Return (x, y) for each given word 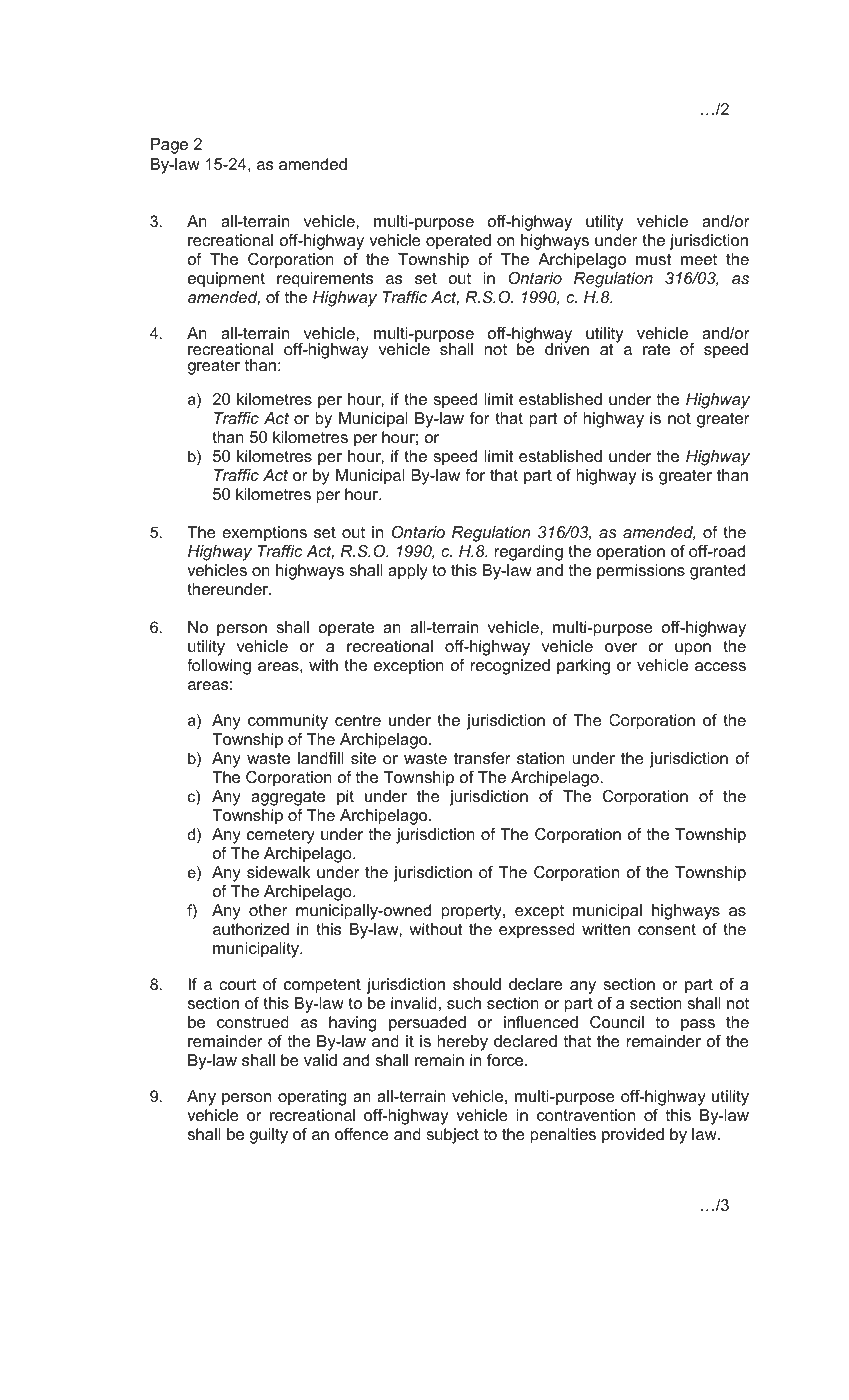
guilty (269, 1136)
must (653, 259)
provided (633, 1136)
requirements (325, 280)
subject (452, 1136)
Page (169, 146)
